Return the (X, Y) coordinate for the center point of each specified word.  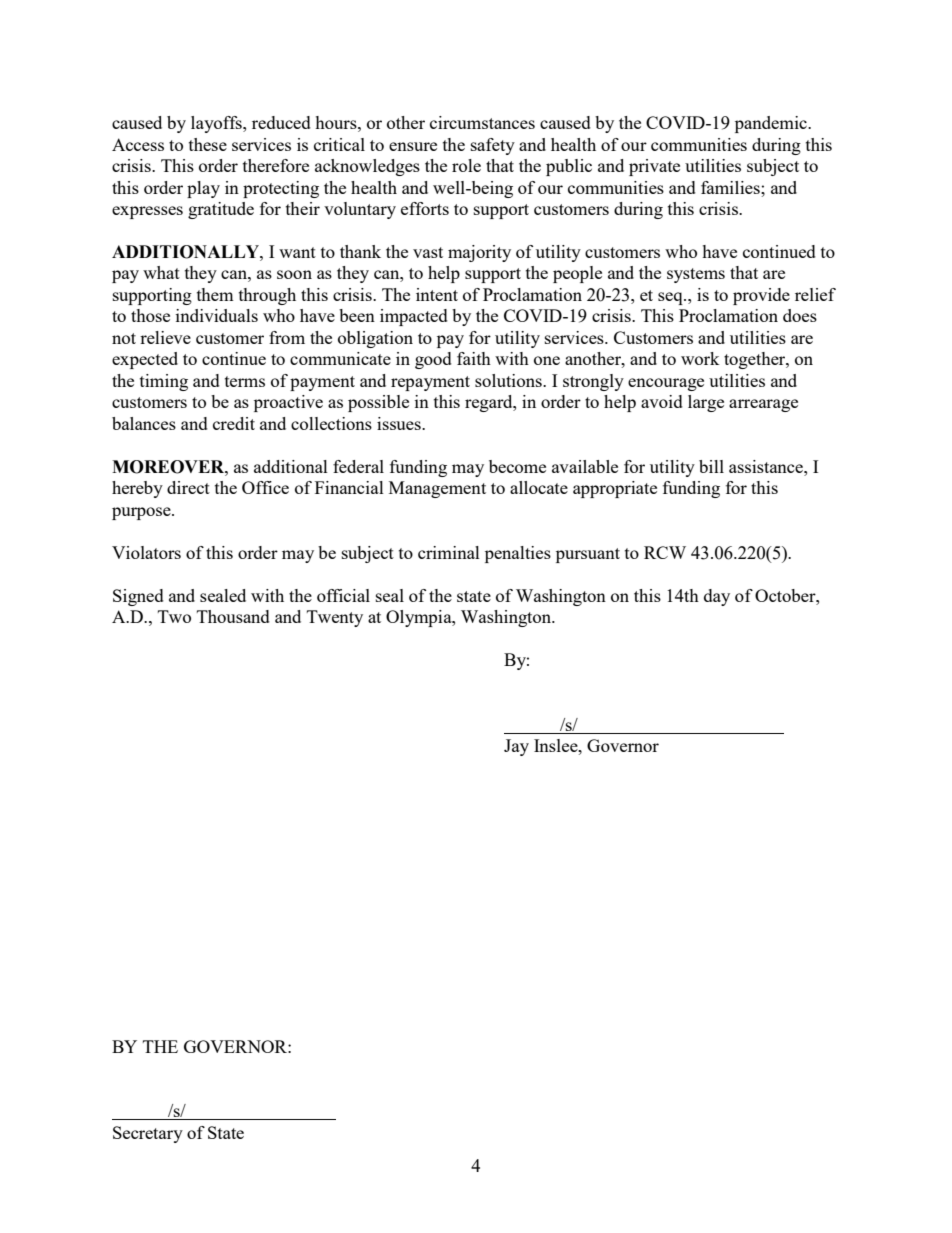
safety (493, 146)
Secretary (148, 1134)
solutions (509, 380)
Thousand (233, 616)
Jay (516, 747)
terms (245, 381)
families (731, 187)
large (706, 403)
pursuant (588, 555)
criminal (449, 552)
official (343, 595)
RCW (665, 552)
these (208, 144)
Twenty (335, 618)
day (717, 597)
